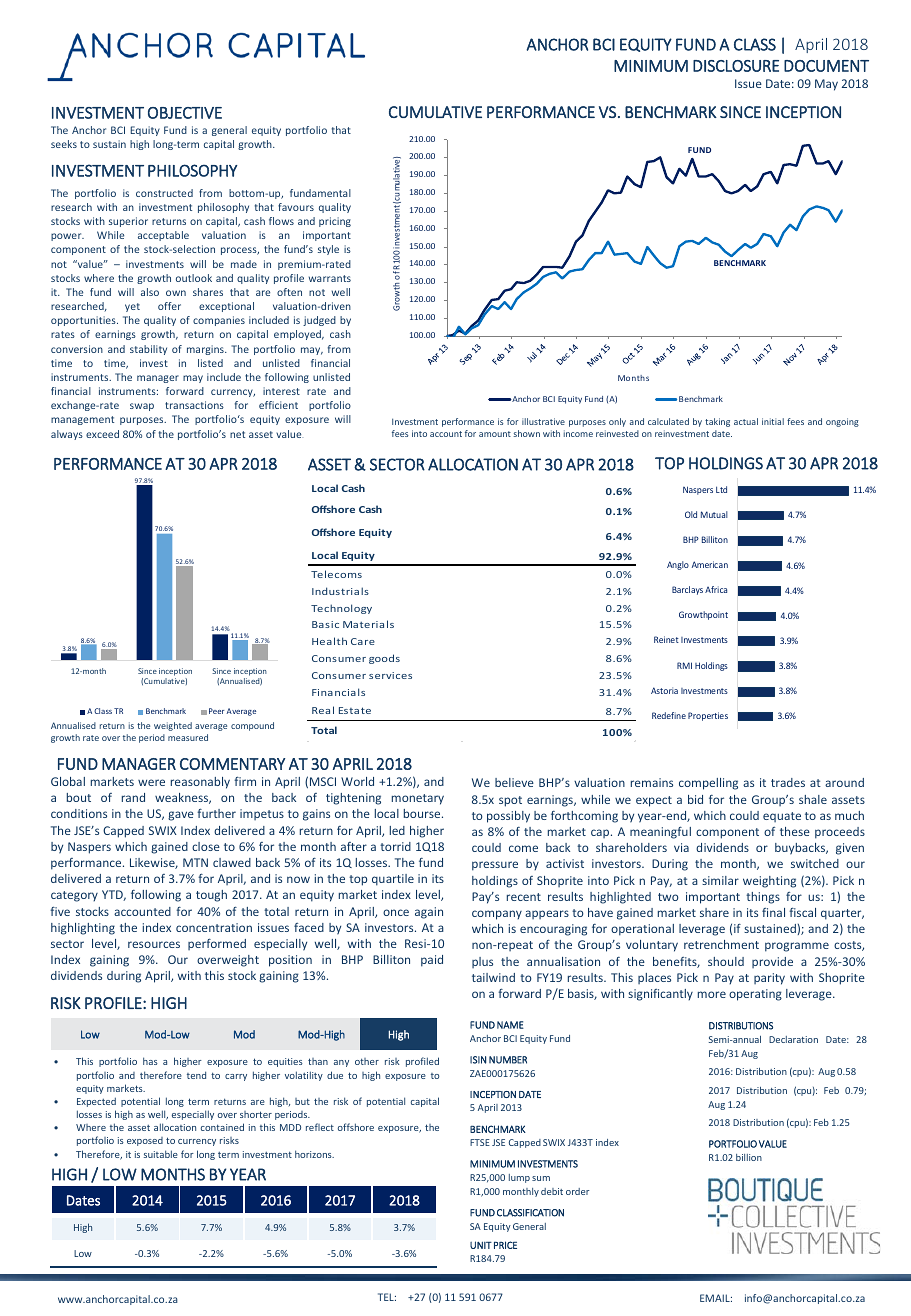  Describe the element at coordinates (161, 1154) in the page. I see `suitable` at that location.
